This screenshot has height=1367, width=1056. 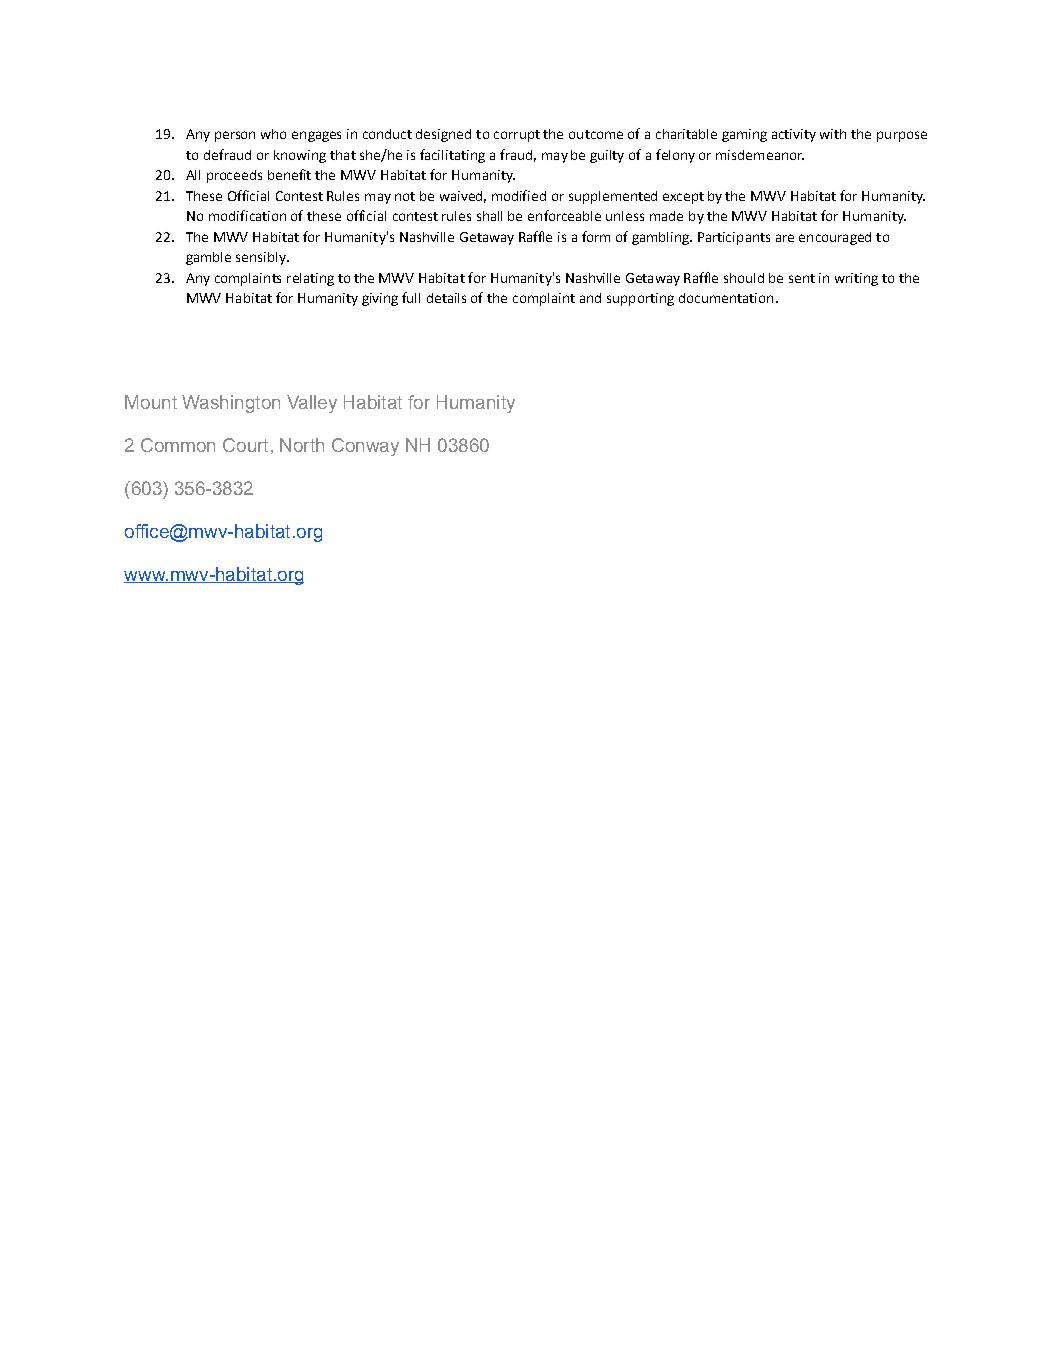 I want to click on documentation, so click(x=726, y=298).
